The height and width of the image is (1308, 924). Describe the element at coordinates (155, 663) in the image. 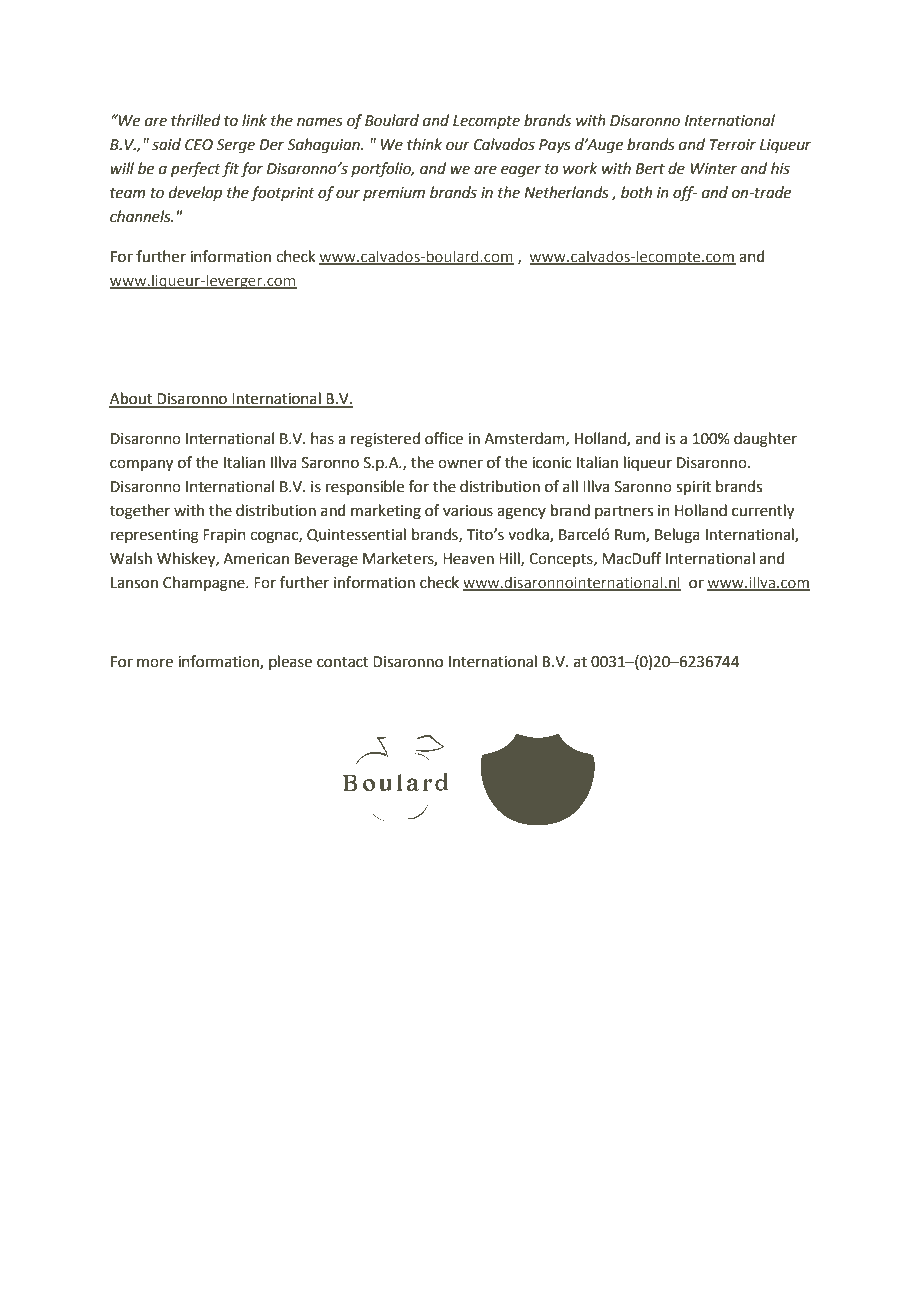

I see `more` at that location.
